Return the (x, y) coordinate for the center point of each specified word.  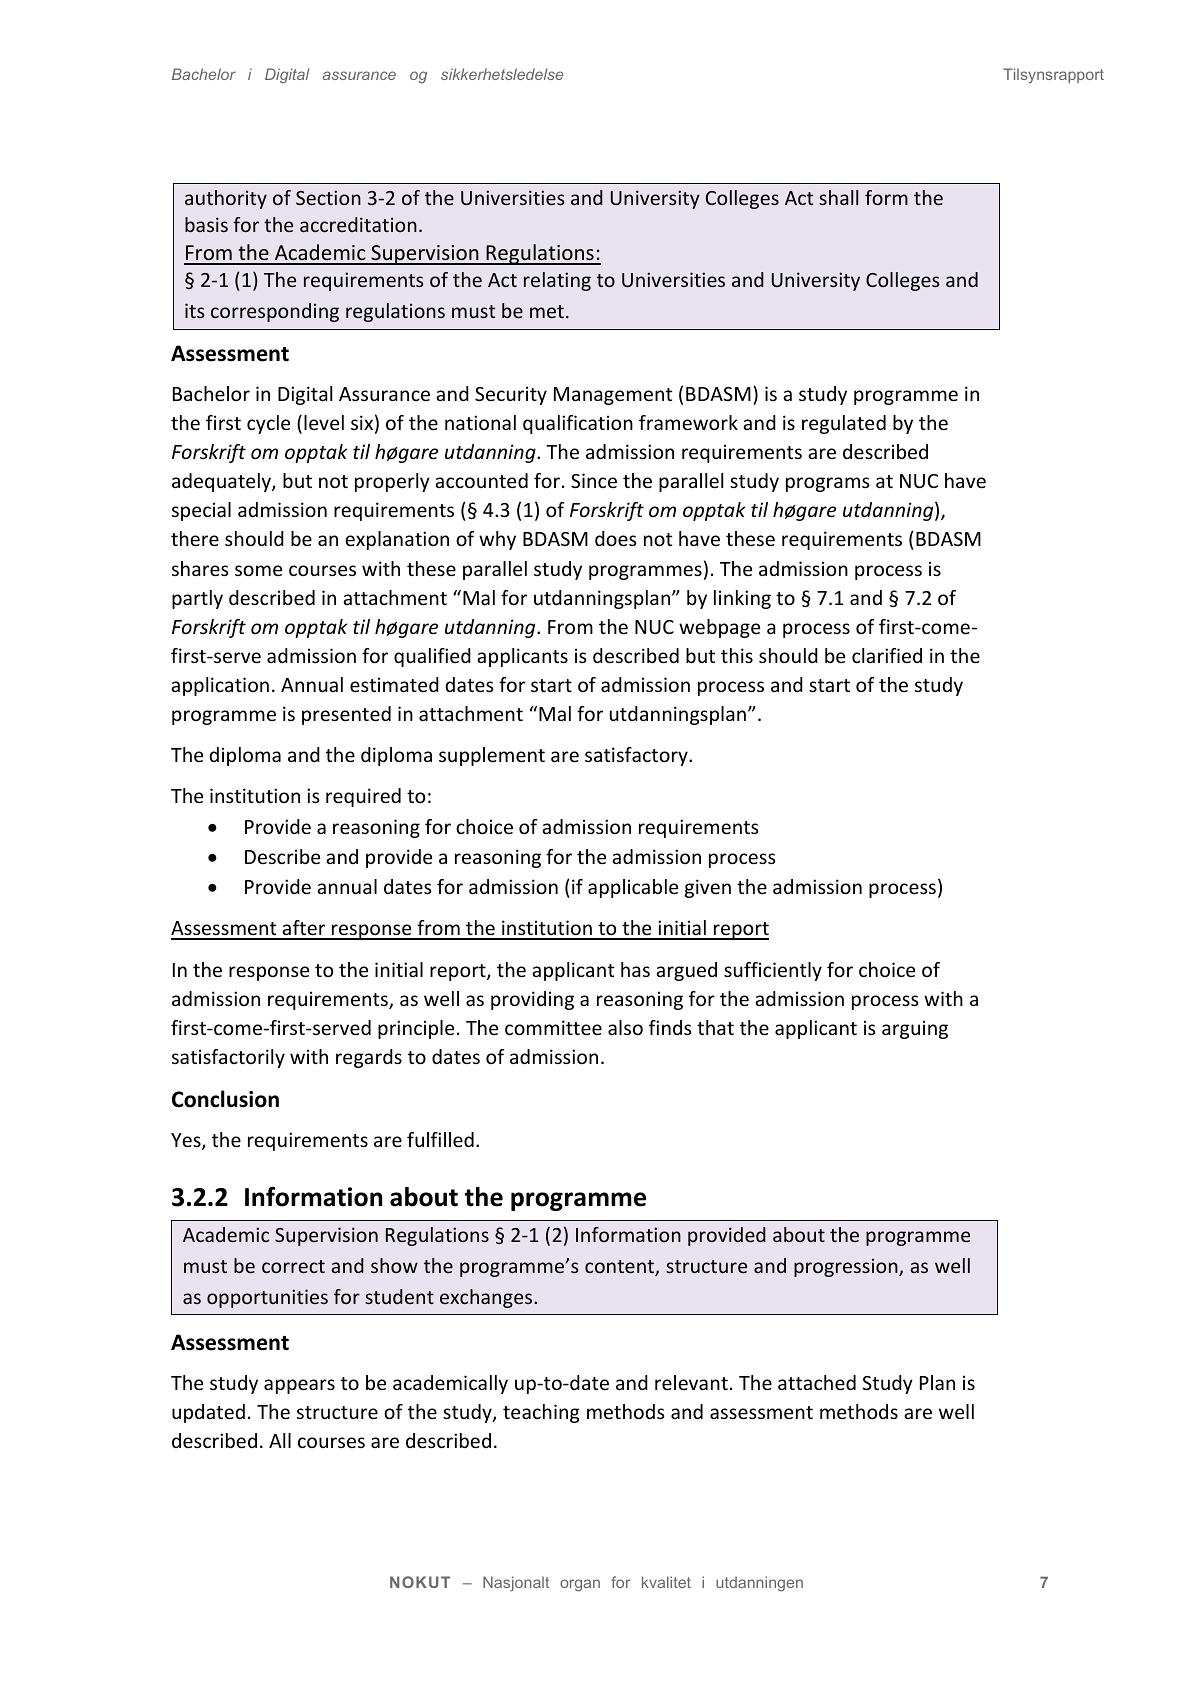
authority (226, 199)
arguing (915, 1029)
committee (553, 1027)
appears (299, 1386)
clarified (887, 655)
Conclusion (225, 1099)
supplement (492, 756)
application (220, 686)
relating (557, 281)
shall (838, 197)
